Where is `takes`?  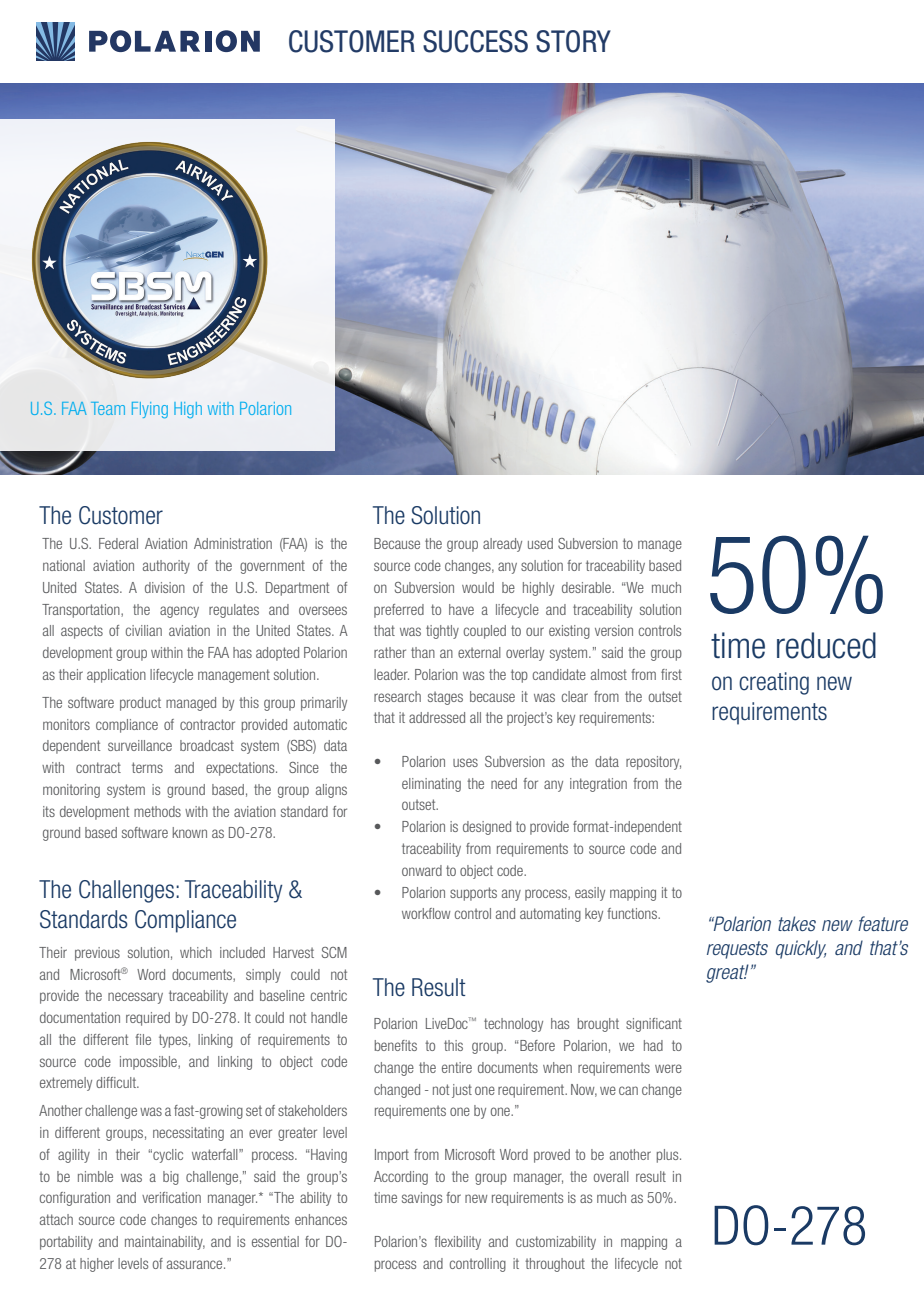
takes is located at coordinates (797, 923).
